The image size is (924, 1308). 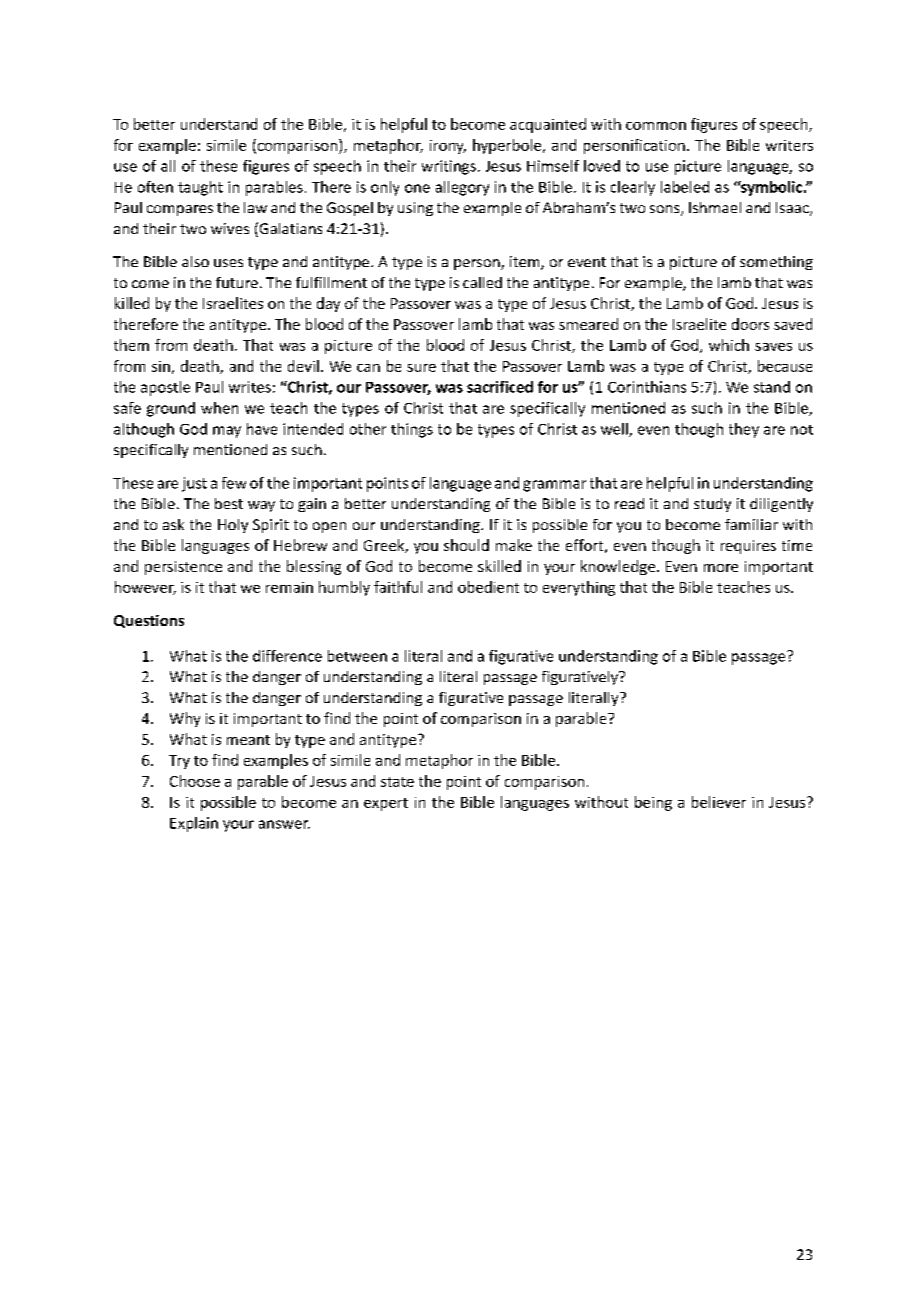 I want to click on sacrificed, so click(x=500, y=387).
